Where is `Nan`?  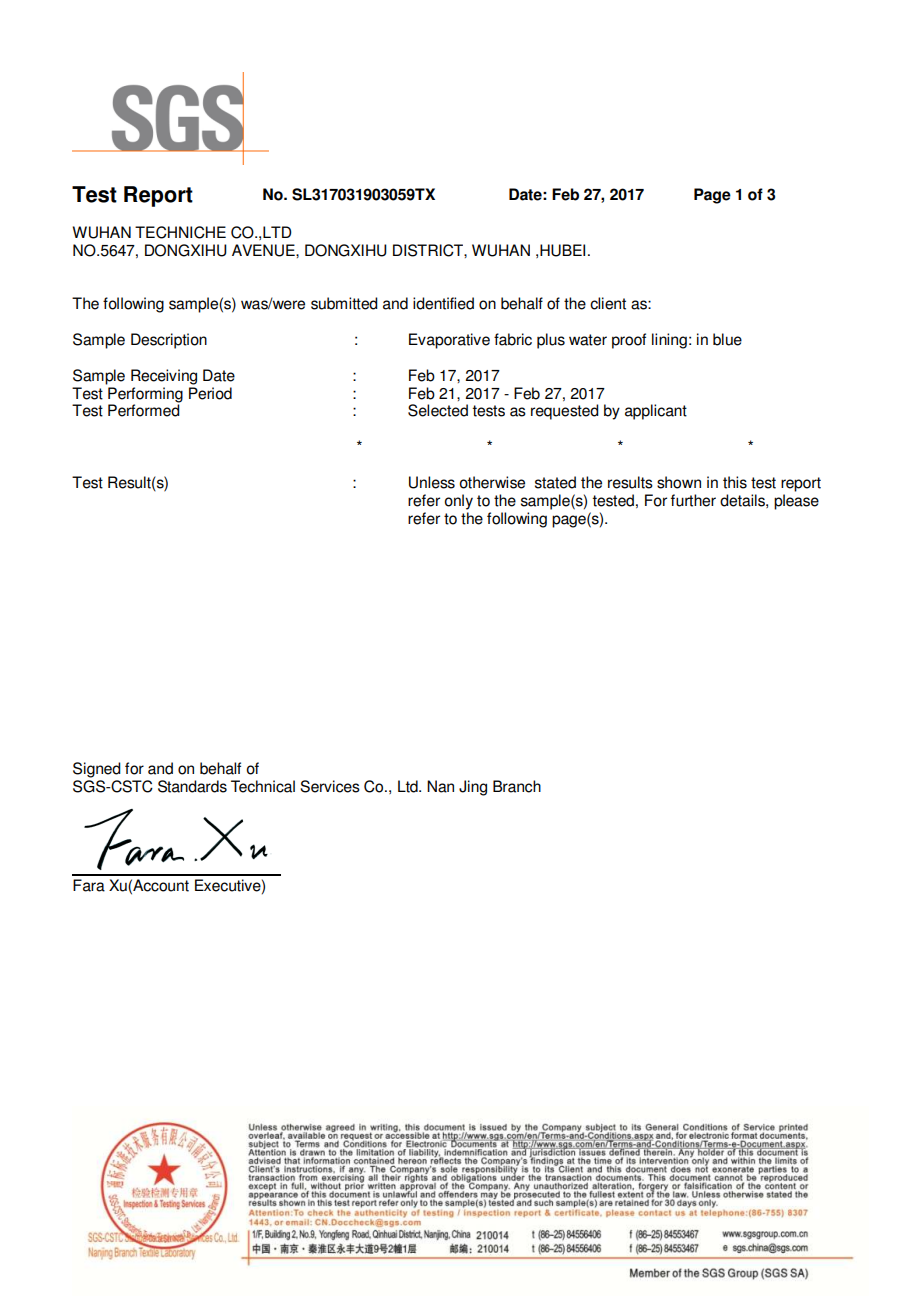 Nan is located at coordinates (440, 786).
